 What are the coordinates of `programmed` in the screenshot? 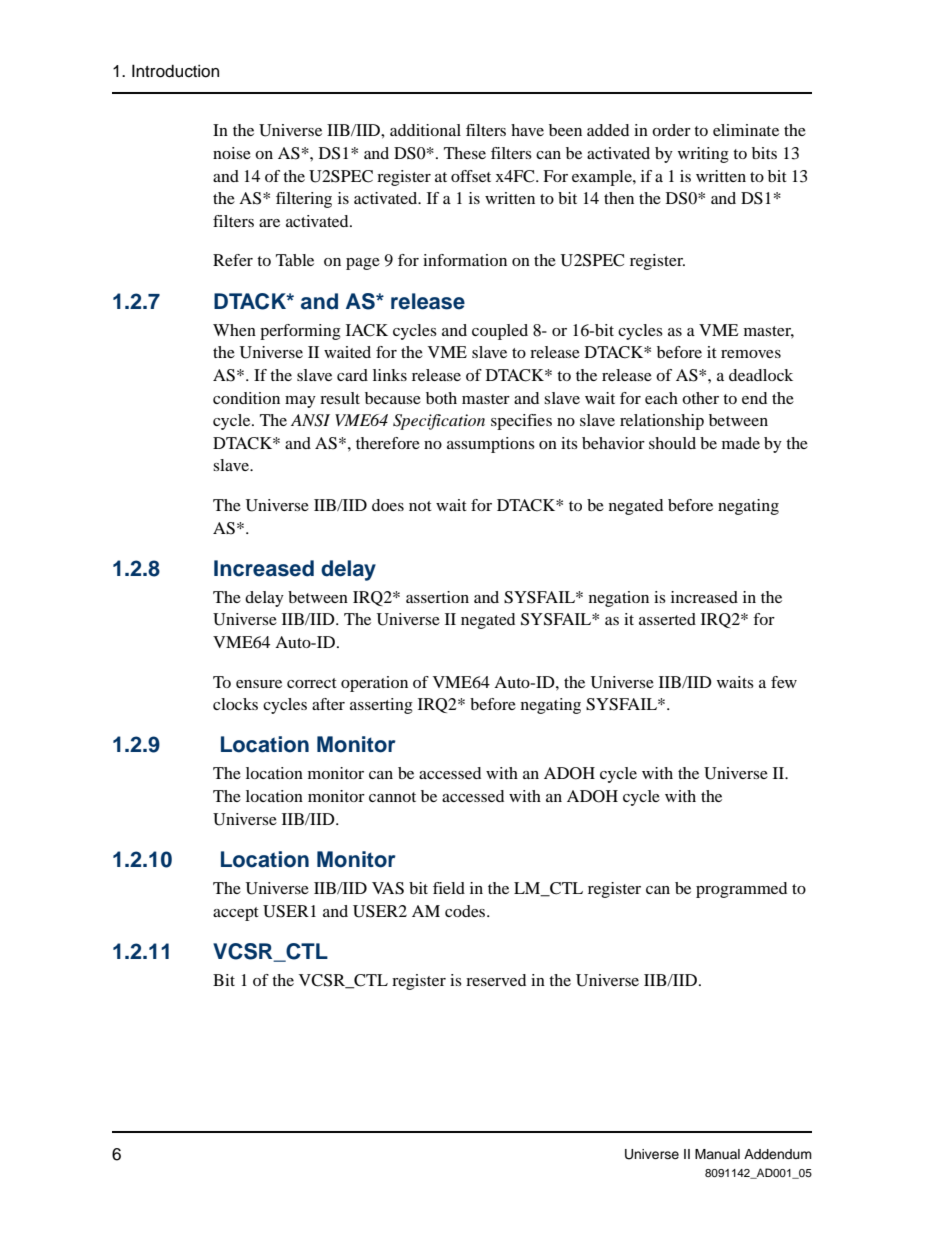 It's located at (741, 890).
